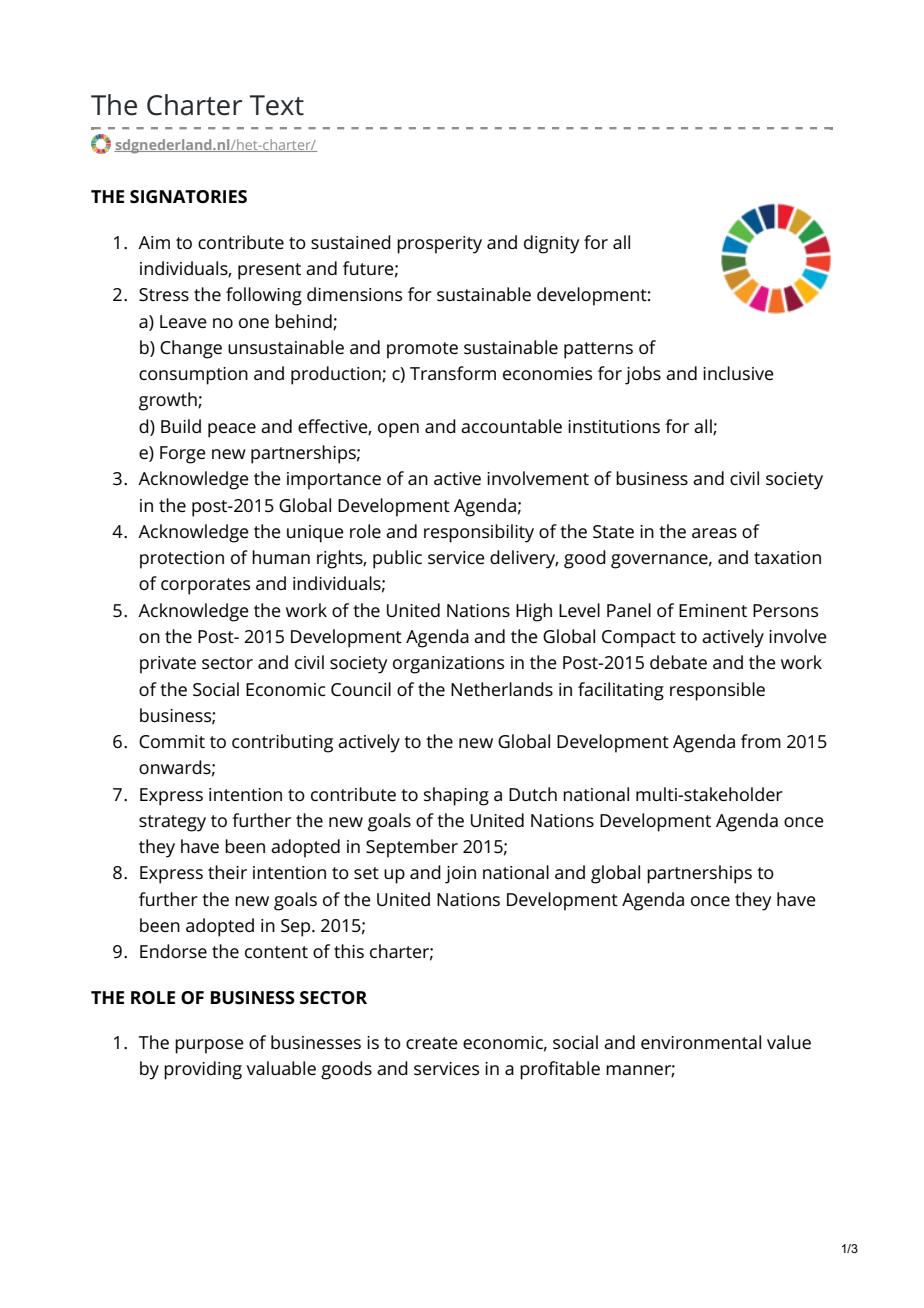 The width and height of the screenshot is (924, 1308). What do you see at coordinates (439, 245) in the screenshot?
I see `prosperity` at bounding box center [439, 245].
